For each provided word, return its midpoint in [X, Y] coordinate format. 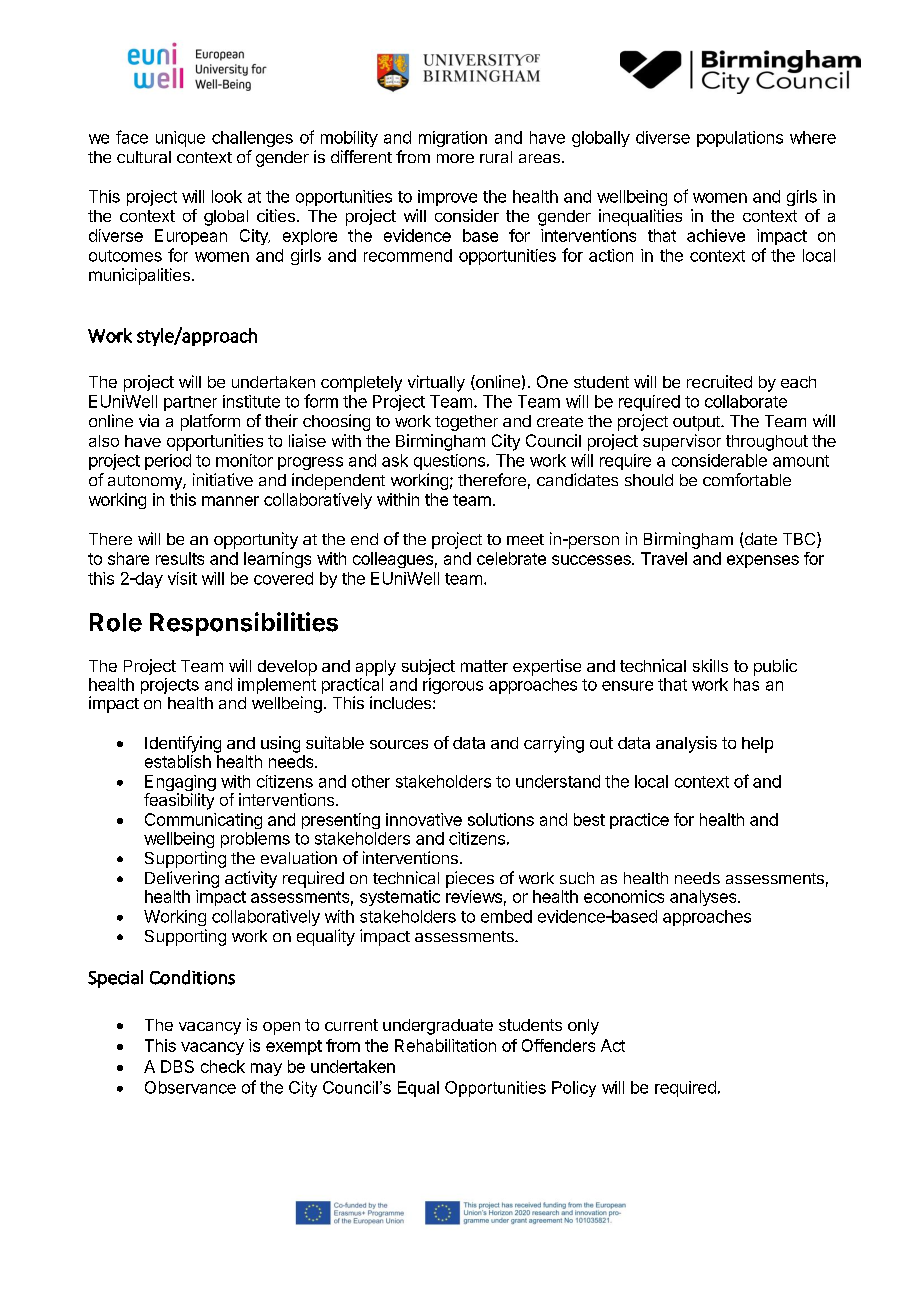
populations [740, 139]
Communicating [203, 821]
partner [190, 403]
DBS [177, 1066]
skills [710, 665]
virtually [436, 383]
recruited [719, 381]
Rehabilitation [445, 1045]
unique [180, 139]
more [455, 158]
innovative [424, 819]
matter [484, 666]
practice [639, 821]
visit [182, 578]
